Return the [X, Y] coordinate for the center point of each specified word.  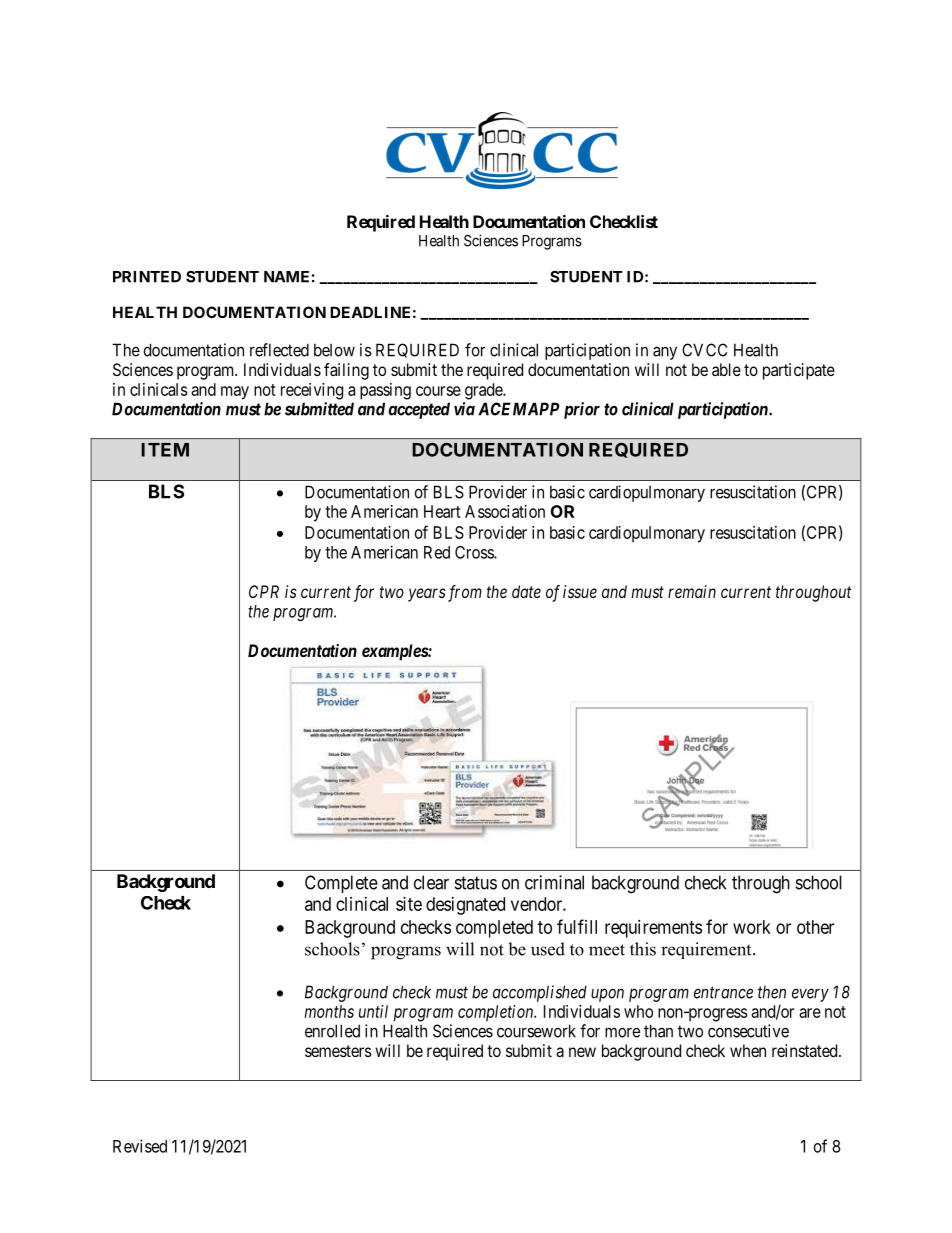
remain [692, 591]
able [726, 369]
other [815, 927]
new [582, 1052]
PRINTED [147, 277]
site [409, 904]
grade [484, 391]
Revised [140, 1146]
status [476, 883]
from [463, 593]
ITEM [165, 450]
